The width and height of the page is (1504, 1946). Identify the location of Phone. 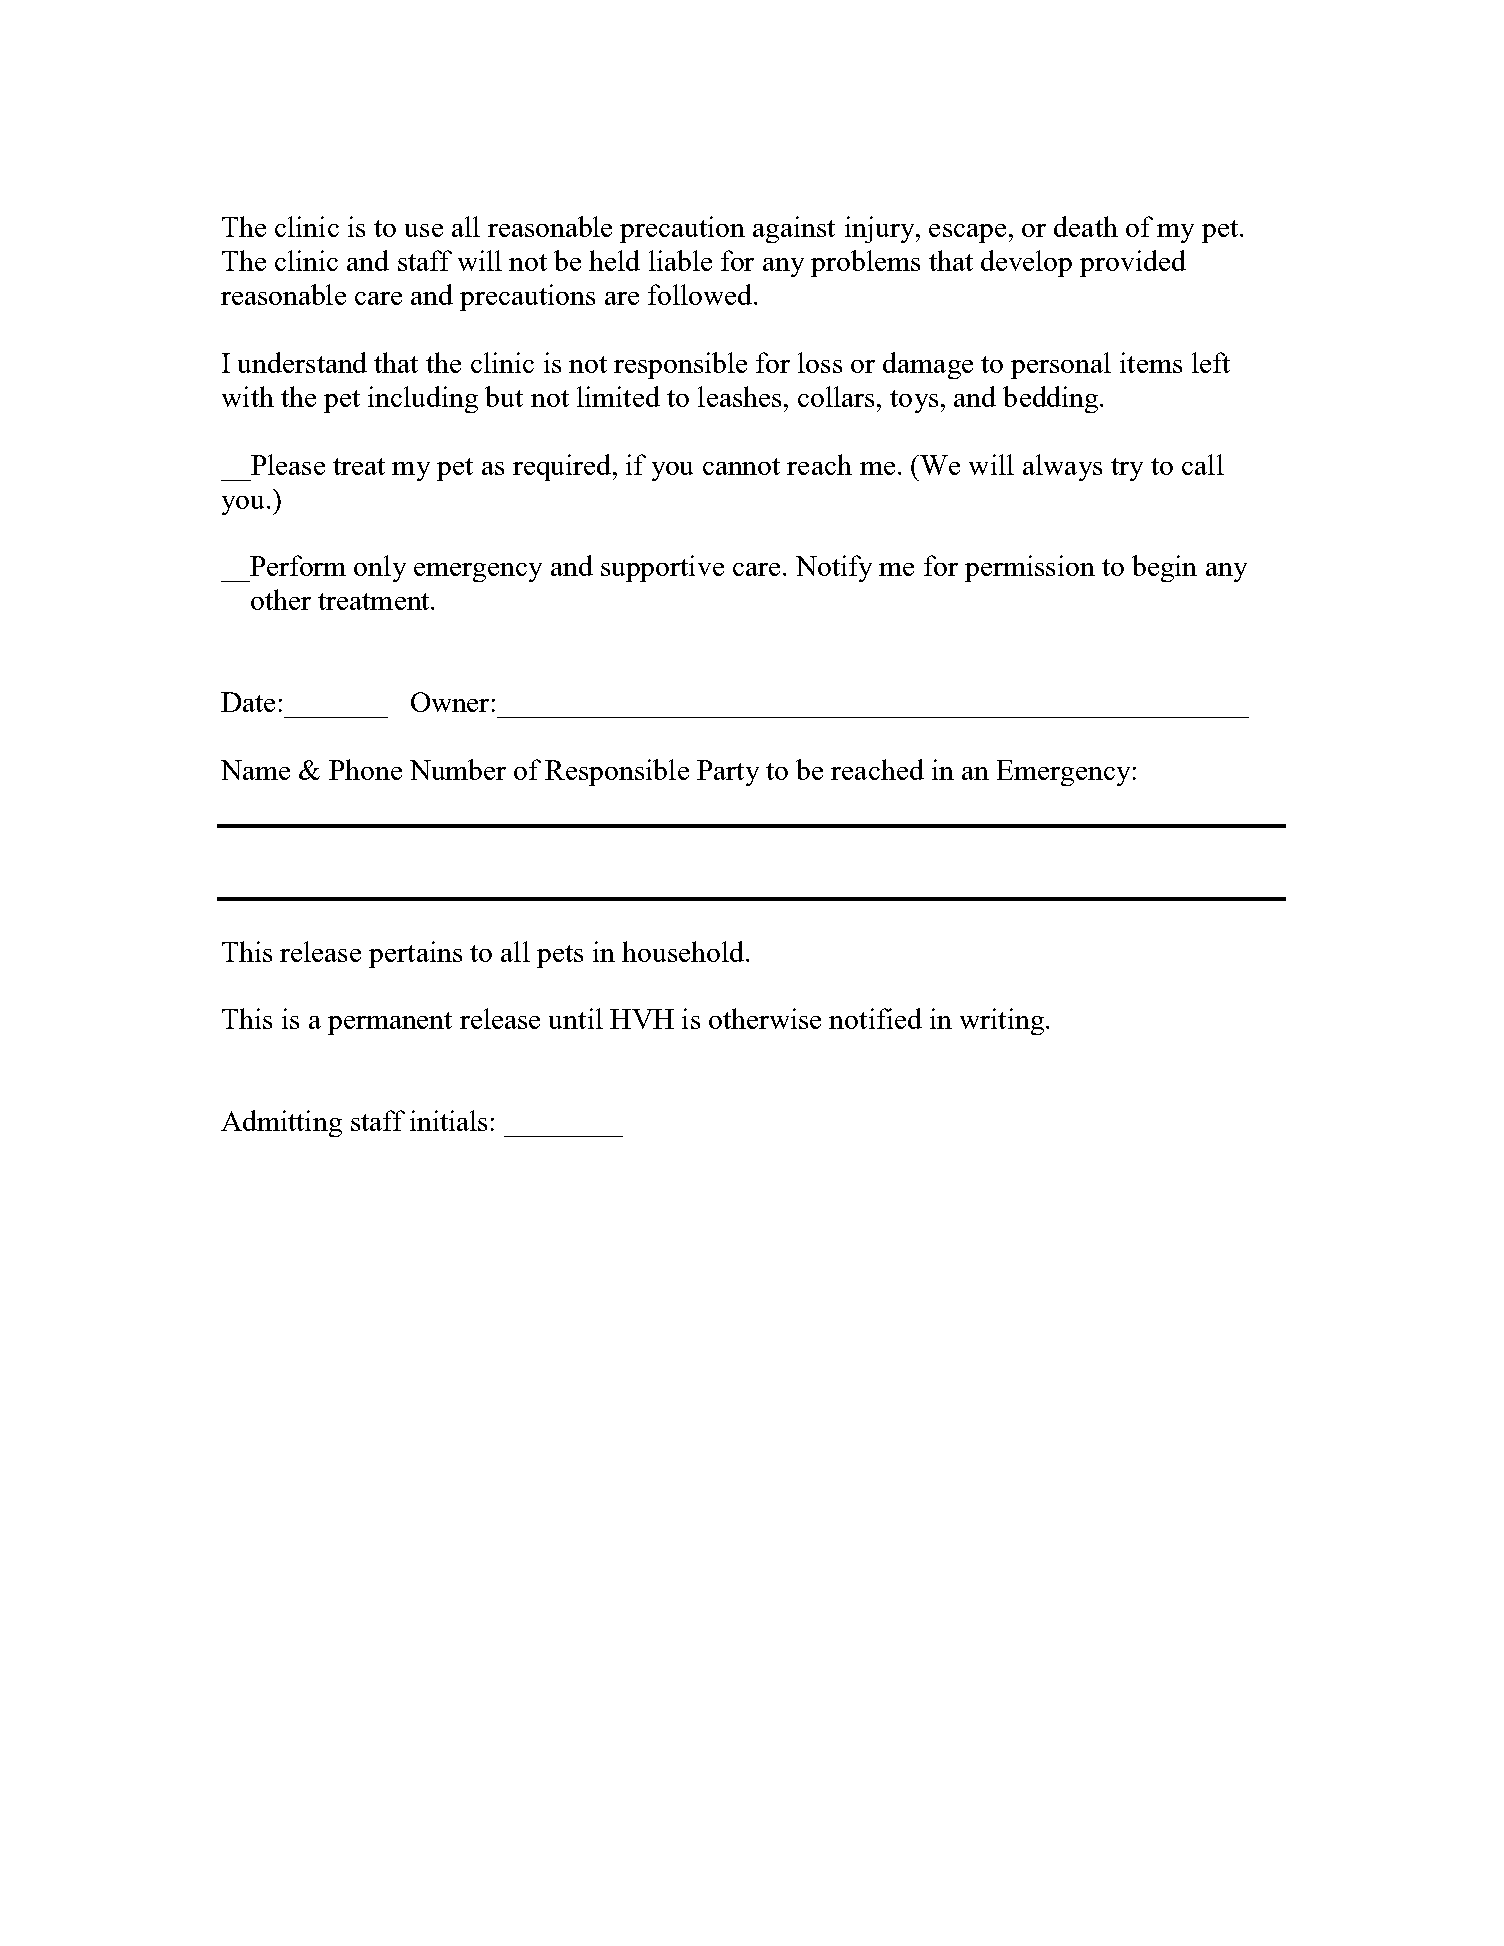
(365, 769).
